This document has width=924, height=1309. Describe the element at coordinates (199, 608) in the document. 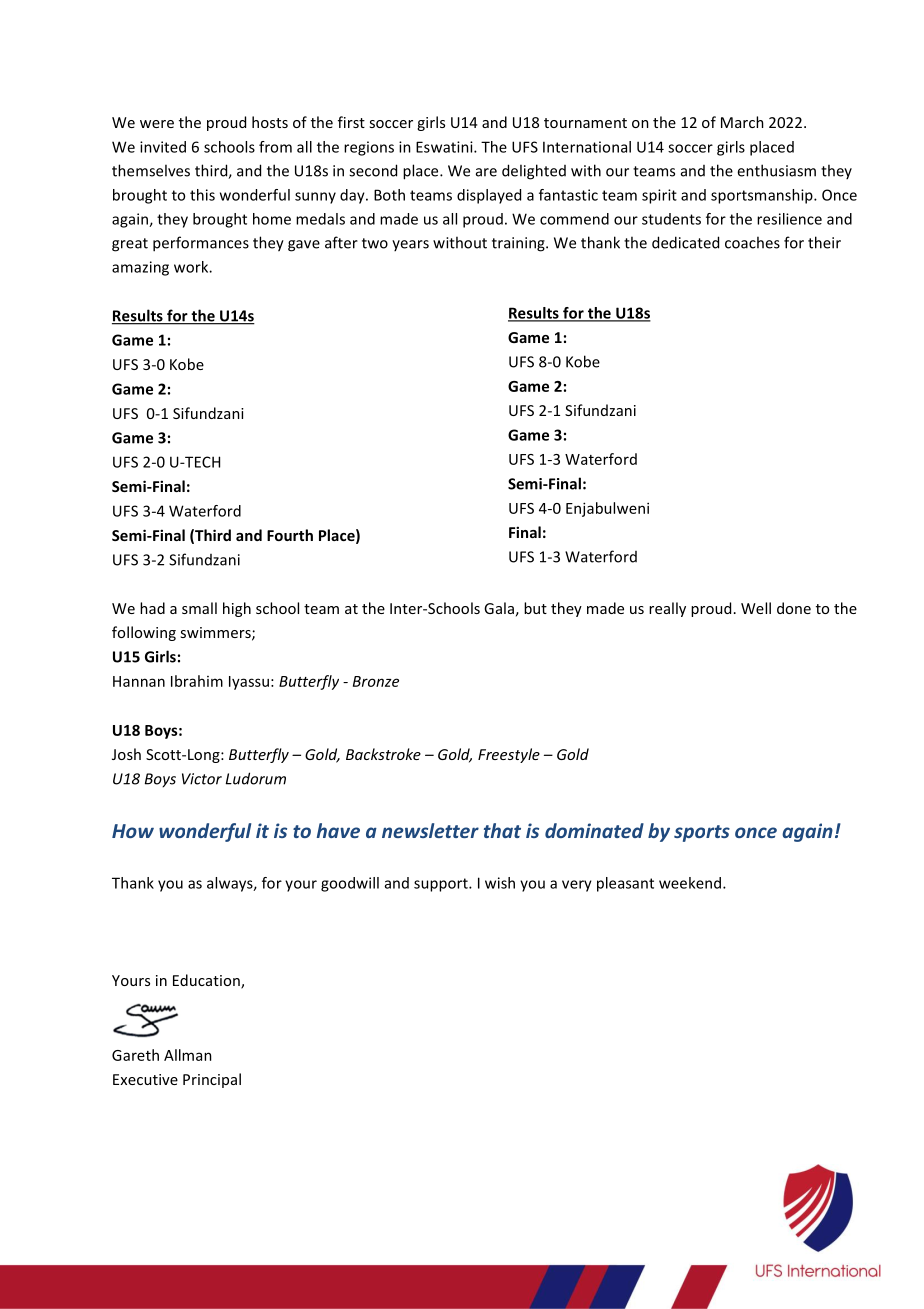

I see `small` at that location.
